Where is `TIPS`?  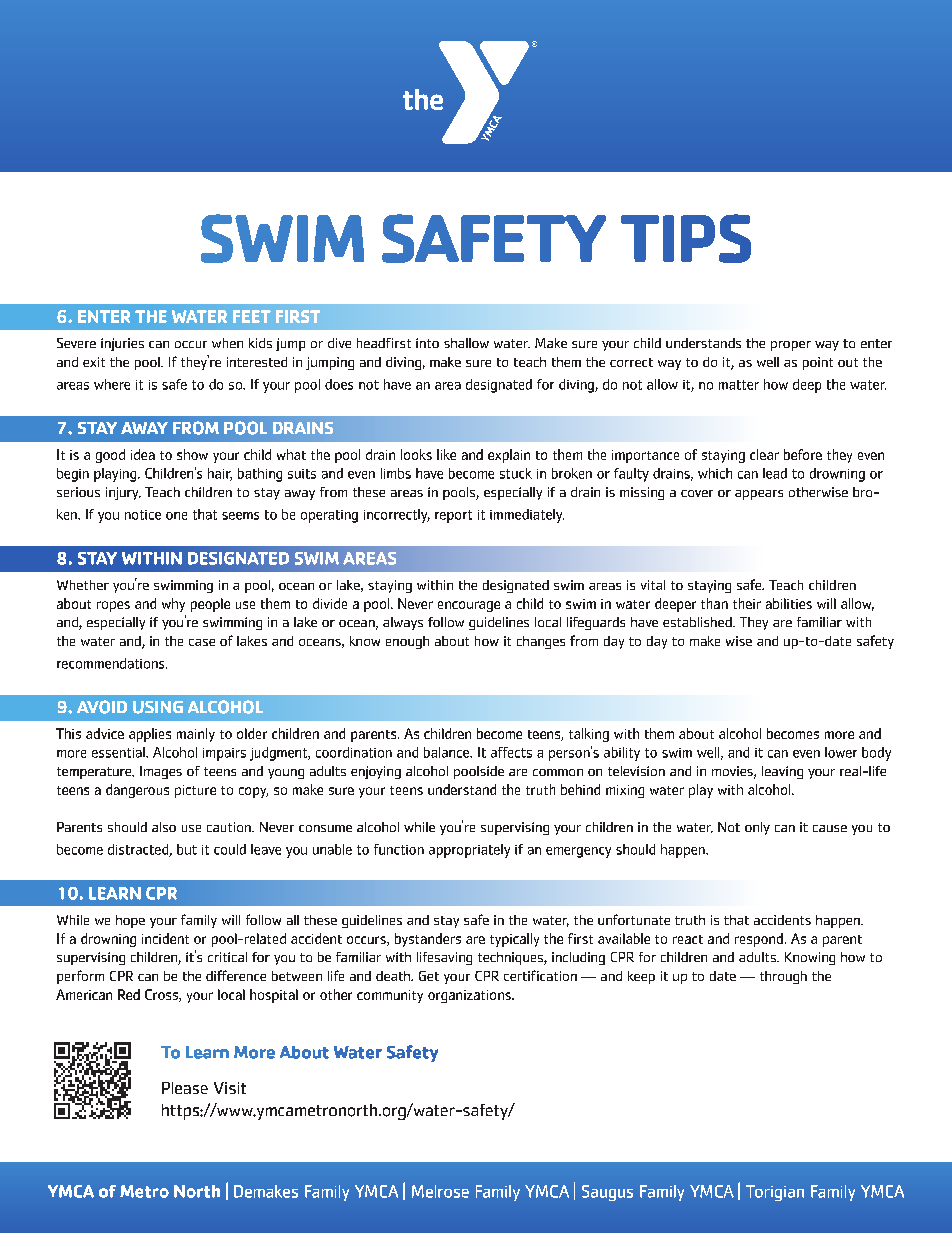 TIPS is located at coordinates (686, 238).
